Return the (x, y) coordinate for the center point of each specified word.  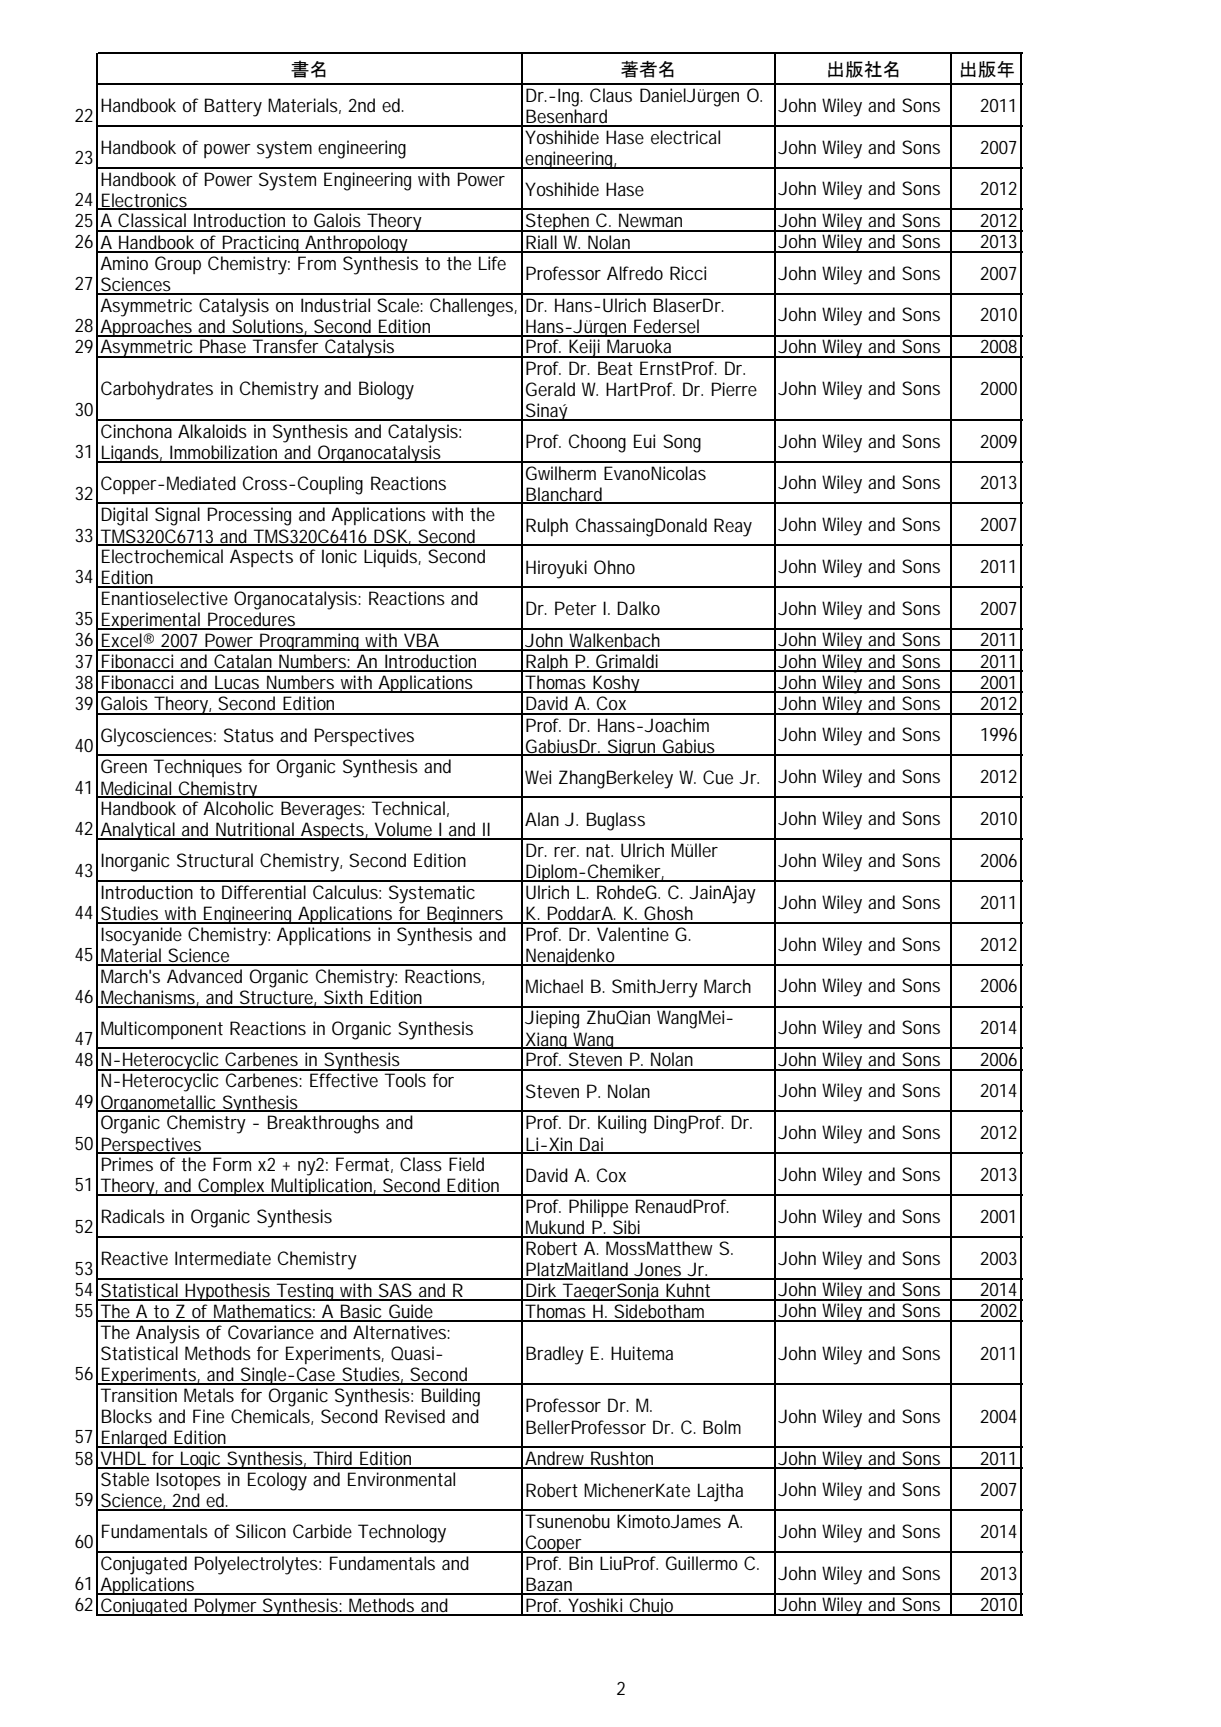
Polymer (226, 1607)
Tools (405, 1080)
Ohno (614, 567)
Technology (402, 1533)
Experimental (151, 621)
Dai (591, 1145)
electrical (685, 137)
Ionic (339, 556)
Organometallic (159, 1103)
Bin (581, 1563)
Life (492, 263)
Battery (233, 107)
